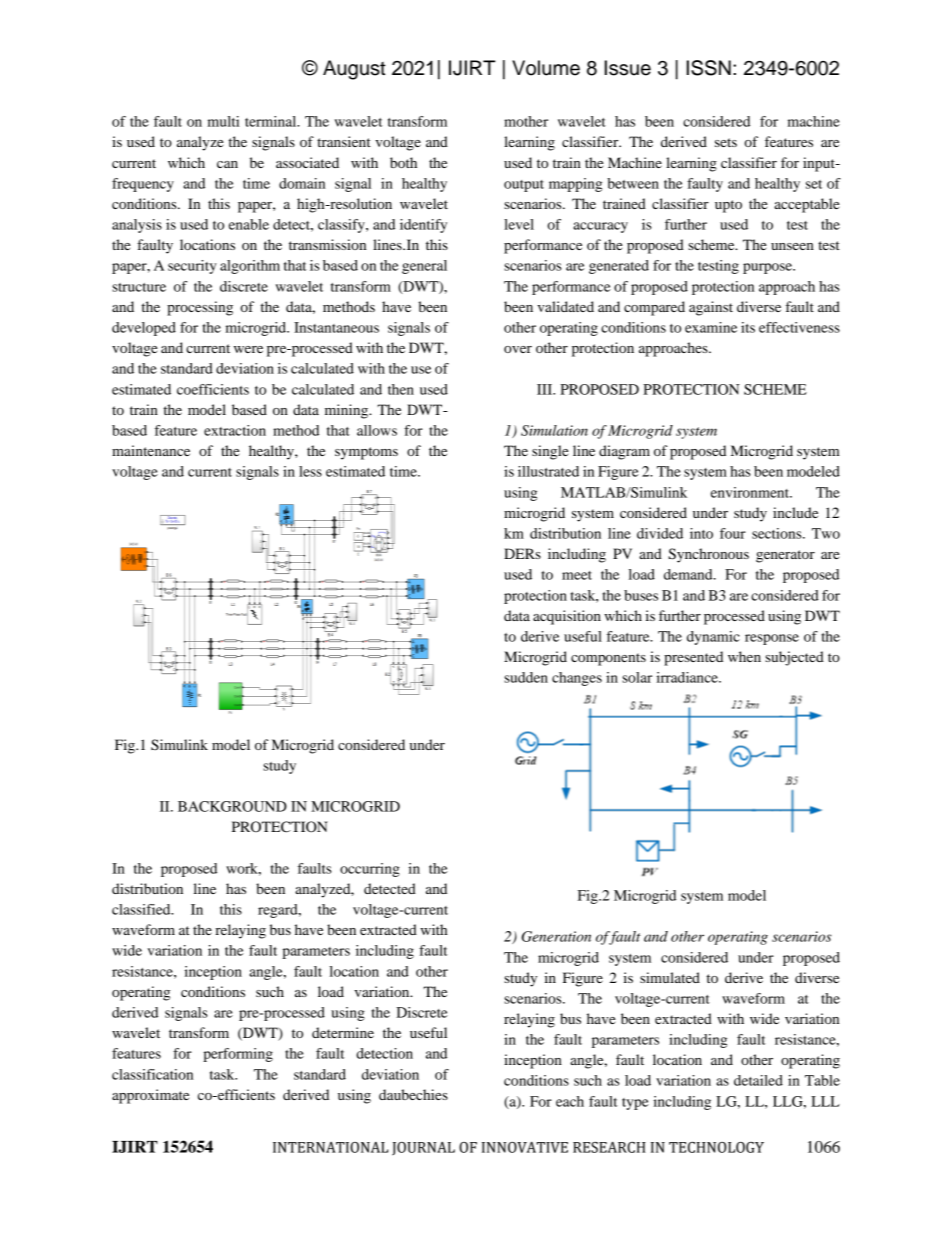  Describe the element at coordinates (751, 492) in the screenshot. I see `environment` at that location.
